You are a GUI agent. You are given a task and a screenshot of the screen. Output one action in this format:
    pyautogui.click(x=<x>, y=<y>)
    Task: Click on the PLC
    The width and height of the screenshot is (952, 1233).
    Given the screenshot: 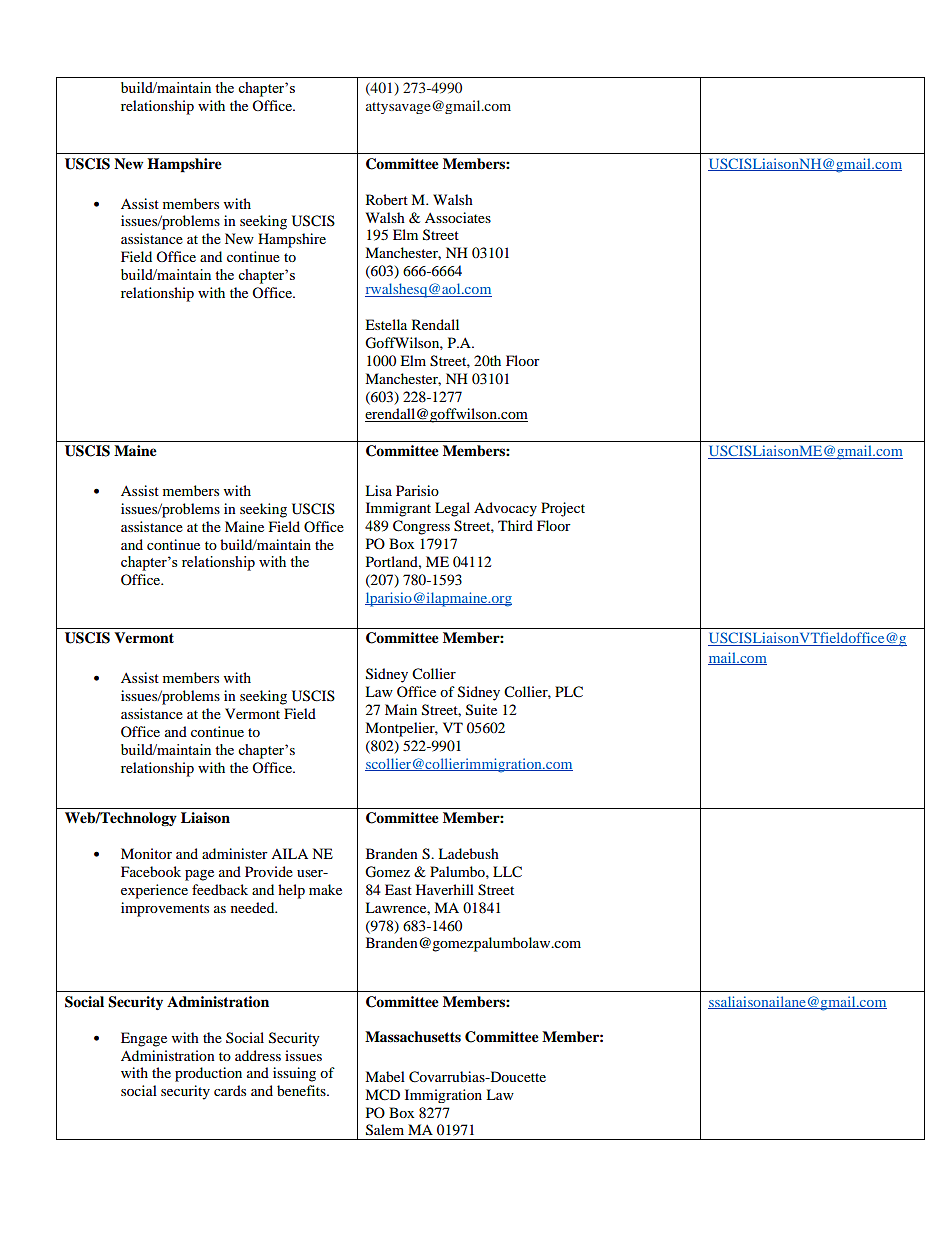 What is the action you would take?
    pyautogui.click(x=569, y=692)
